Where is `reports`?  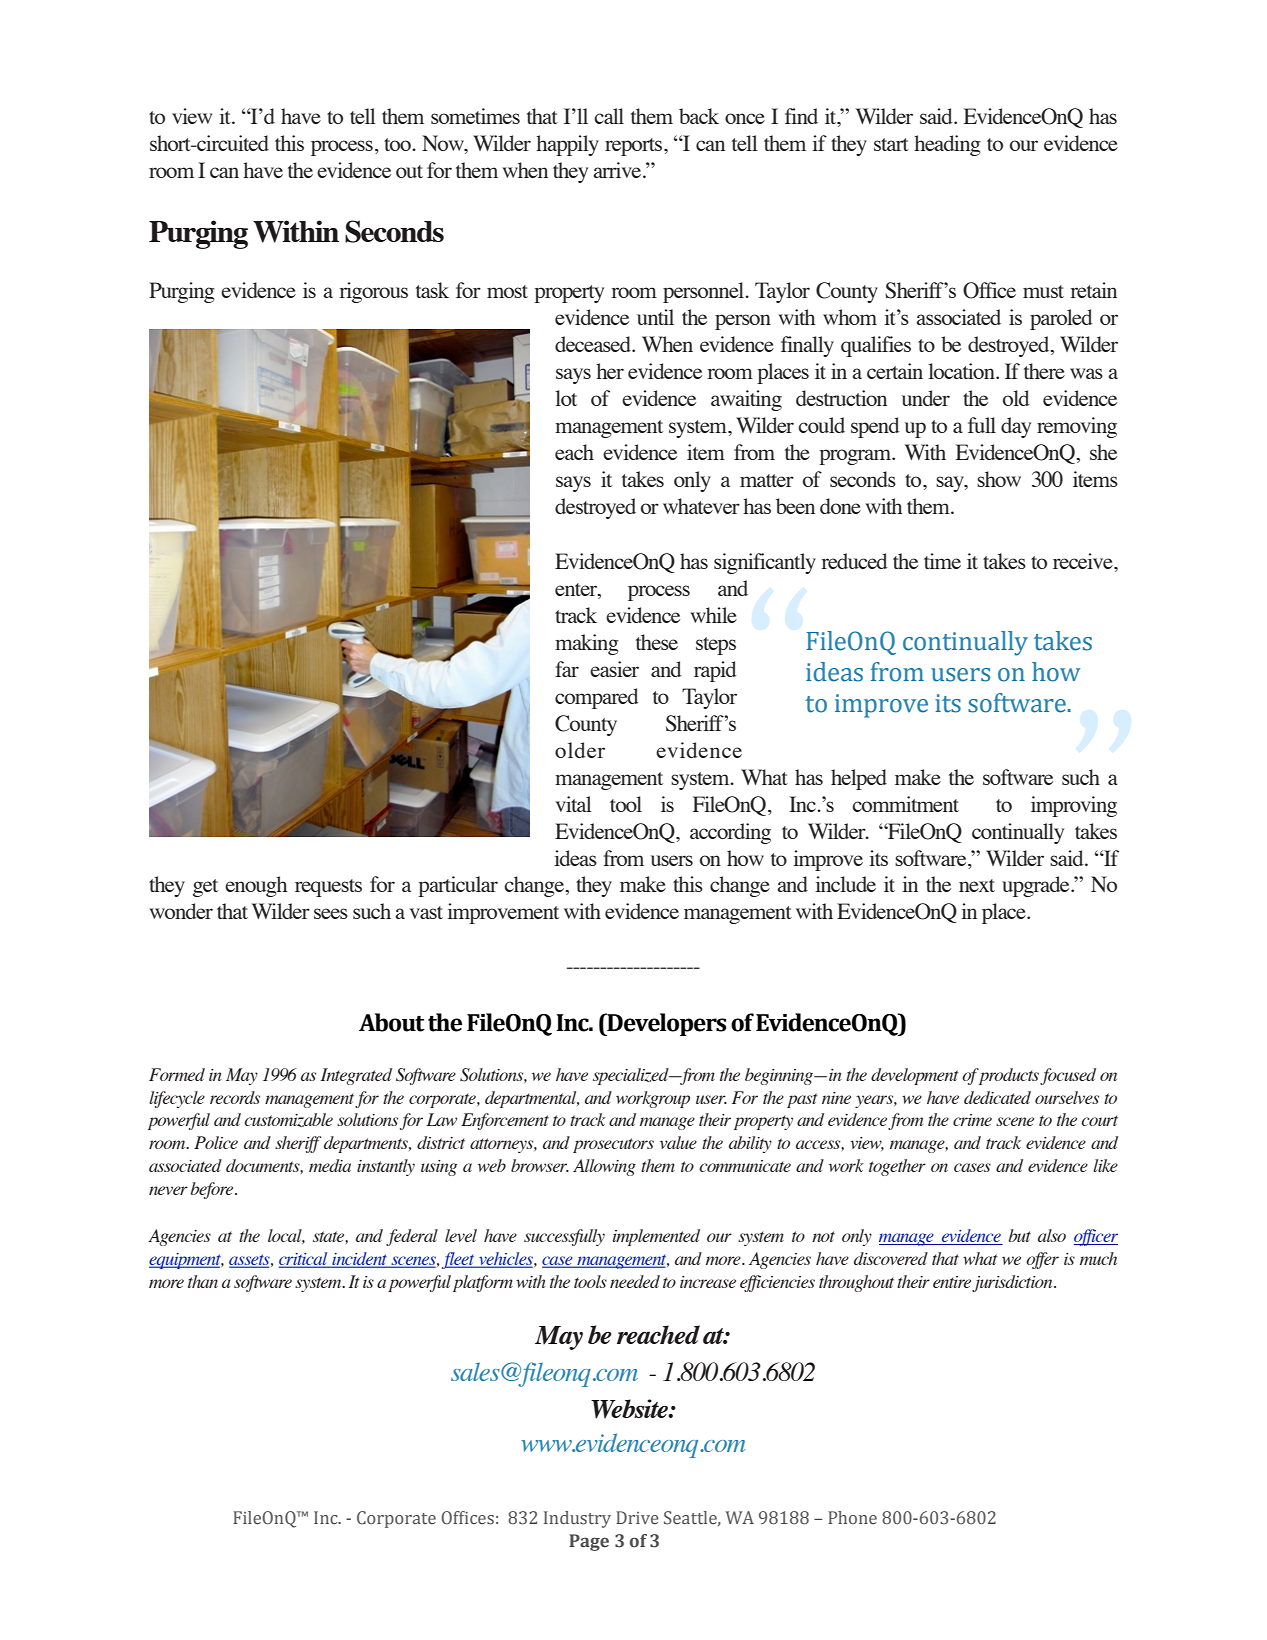 reports is located at coordinates (635, 147).
